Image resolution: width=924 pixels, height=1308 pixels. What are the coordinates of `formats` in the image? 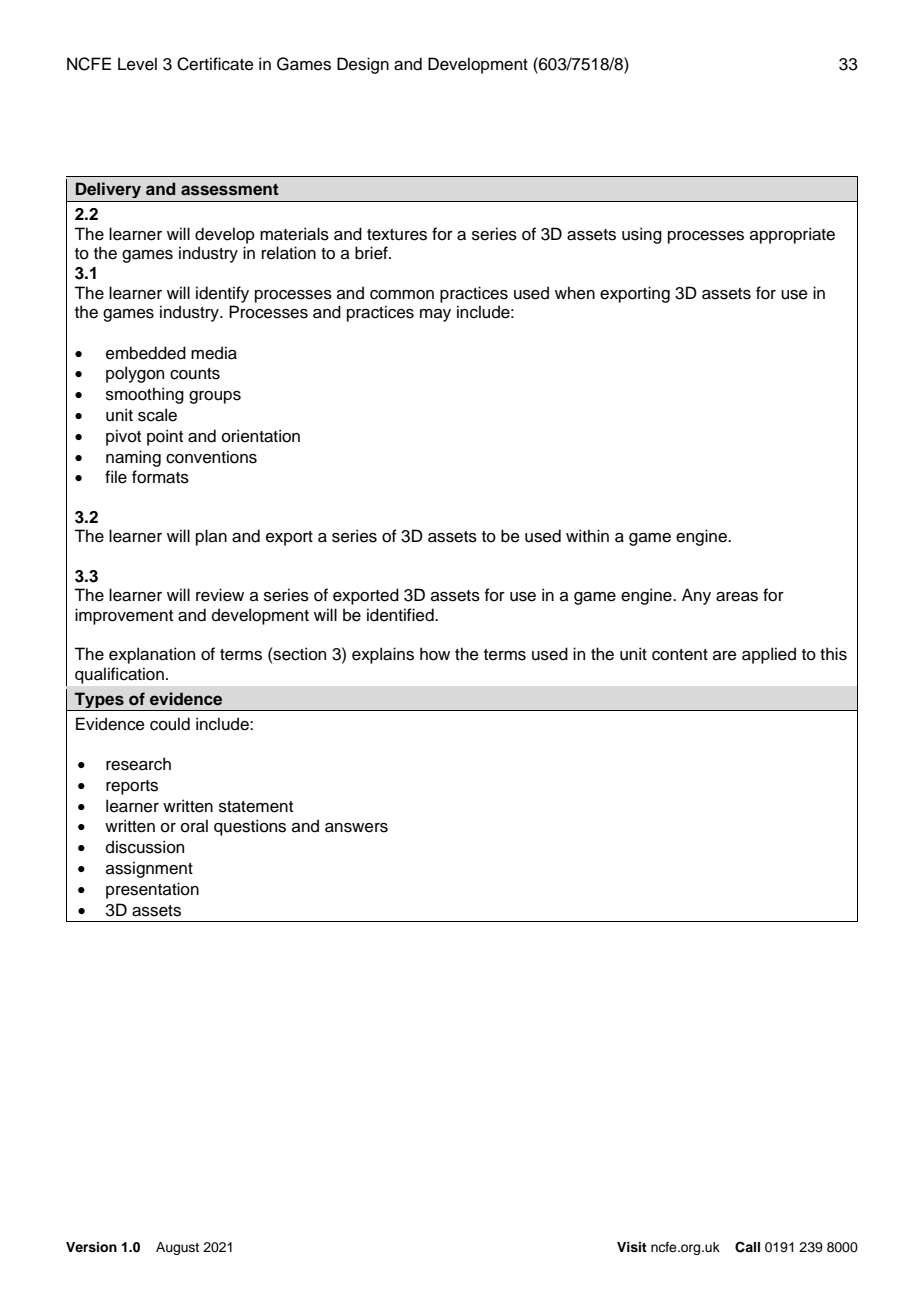 It's located at (160, 477).
